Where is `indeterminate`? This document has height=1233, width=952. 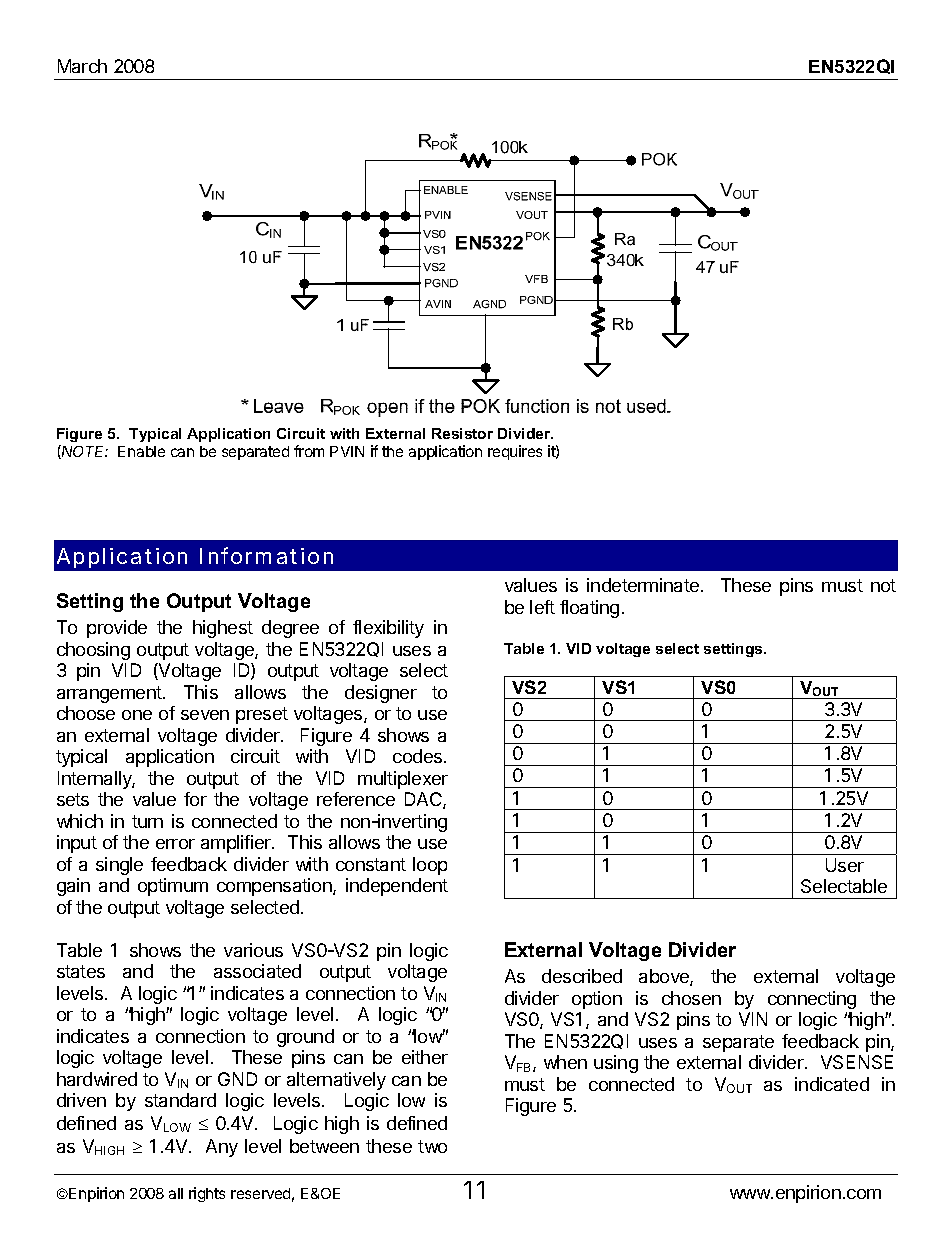
indeterminate is located at coordinates (644, 585).
